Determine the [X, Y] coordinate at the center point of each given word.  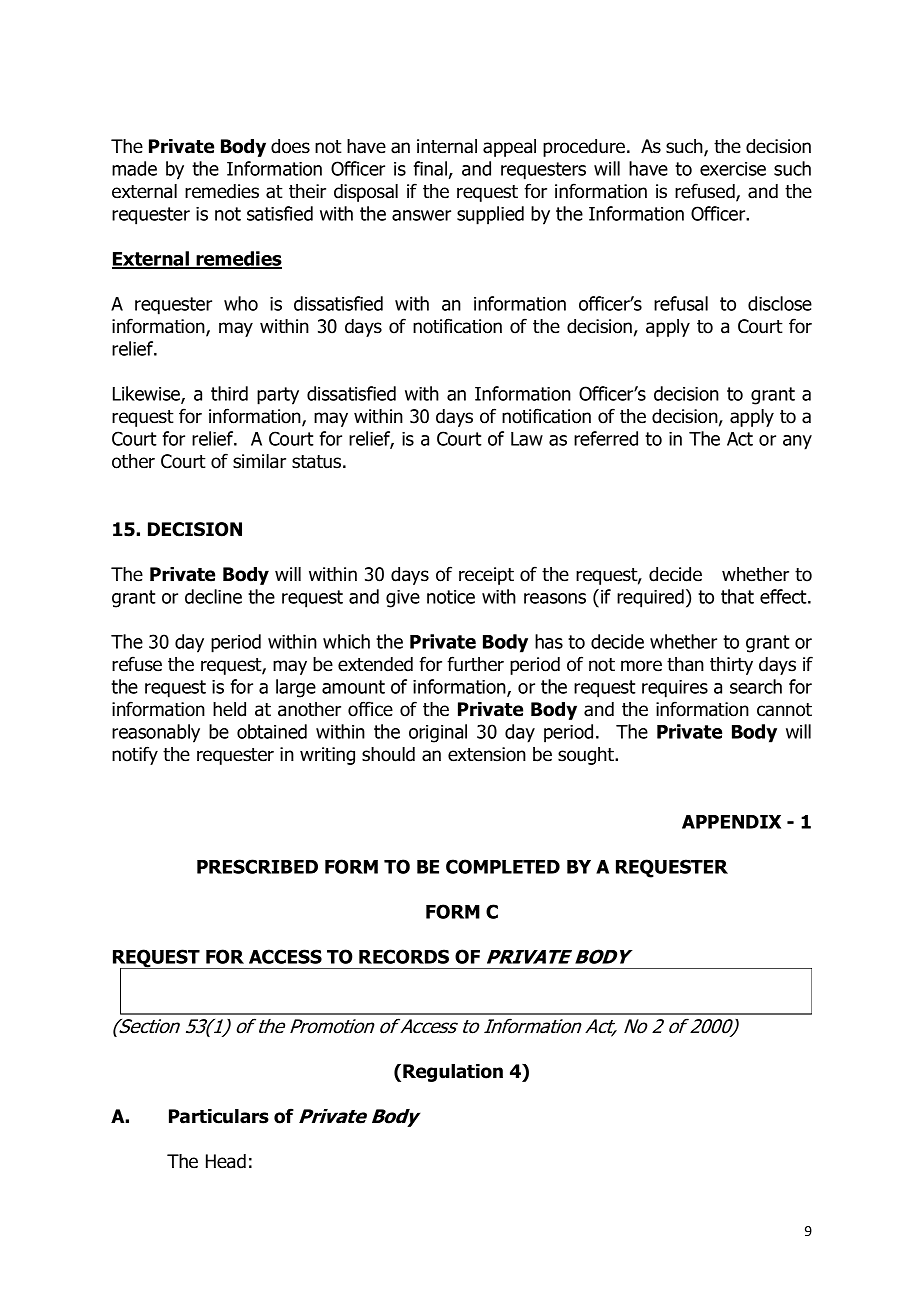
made [134, 168]
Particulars [219, 1116]
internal [447, 146]
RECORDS [404, 956]
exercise [733, 169]
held [229, 709]
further [475, 664]
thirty [731, 666]
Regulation [453, 1073]
